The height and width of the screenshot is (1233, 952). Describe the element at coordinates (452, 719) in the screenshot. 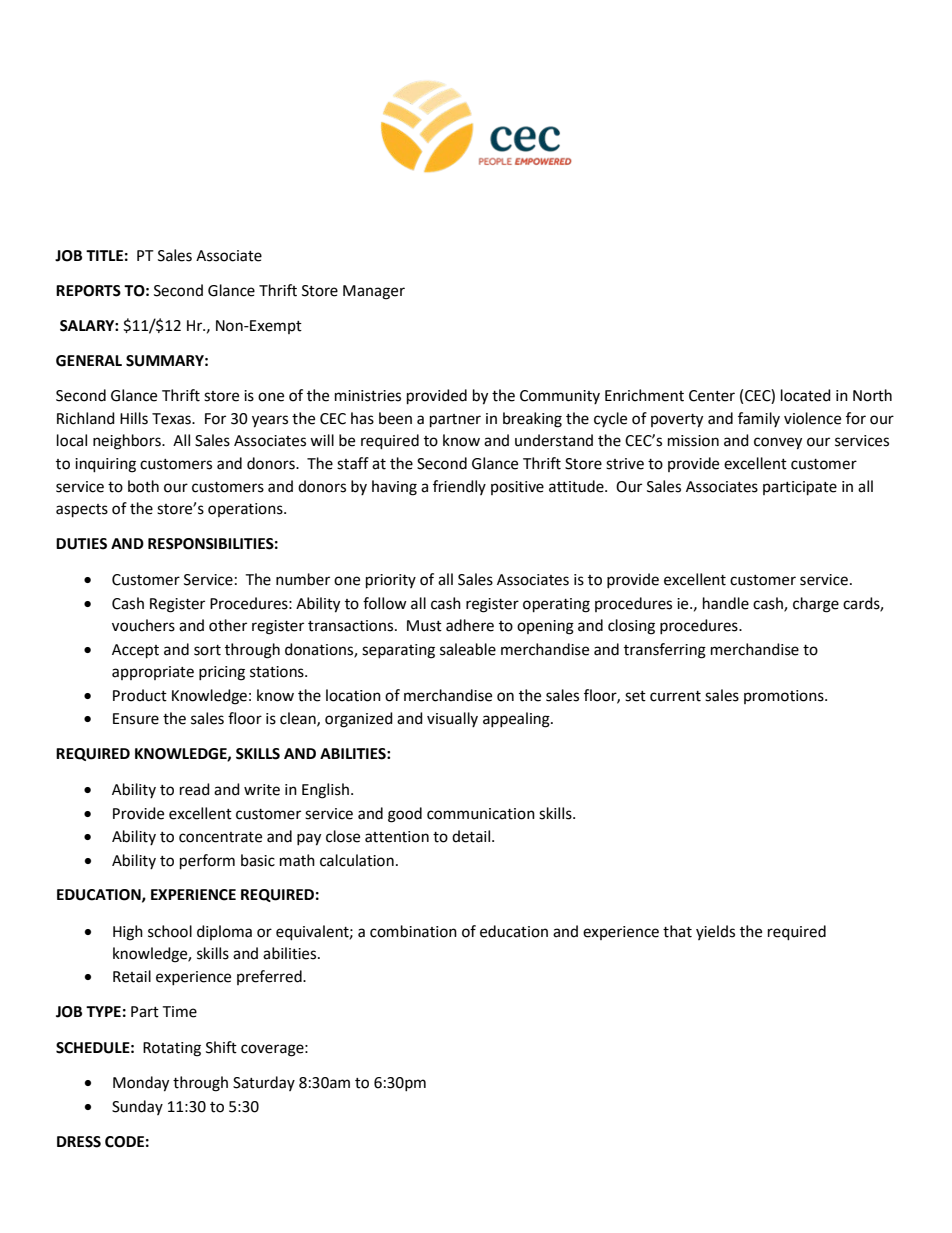

I see `visually` at that location.
